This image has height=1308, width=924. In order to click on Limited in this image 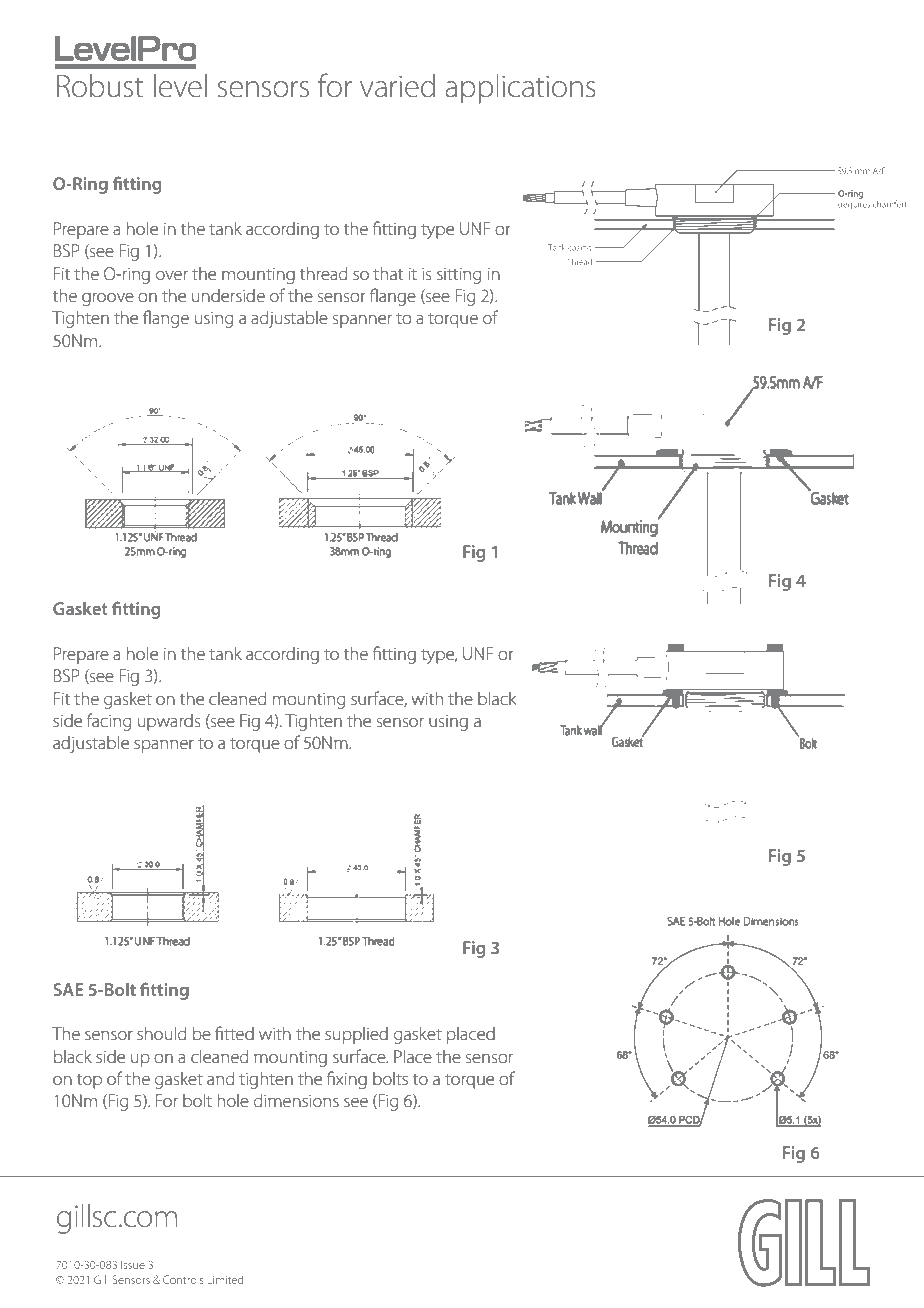, I will do `click(225, 1279)`.
